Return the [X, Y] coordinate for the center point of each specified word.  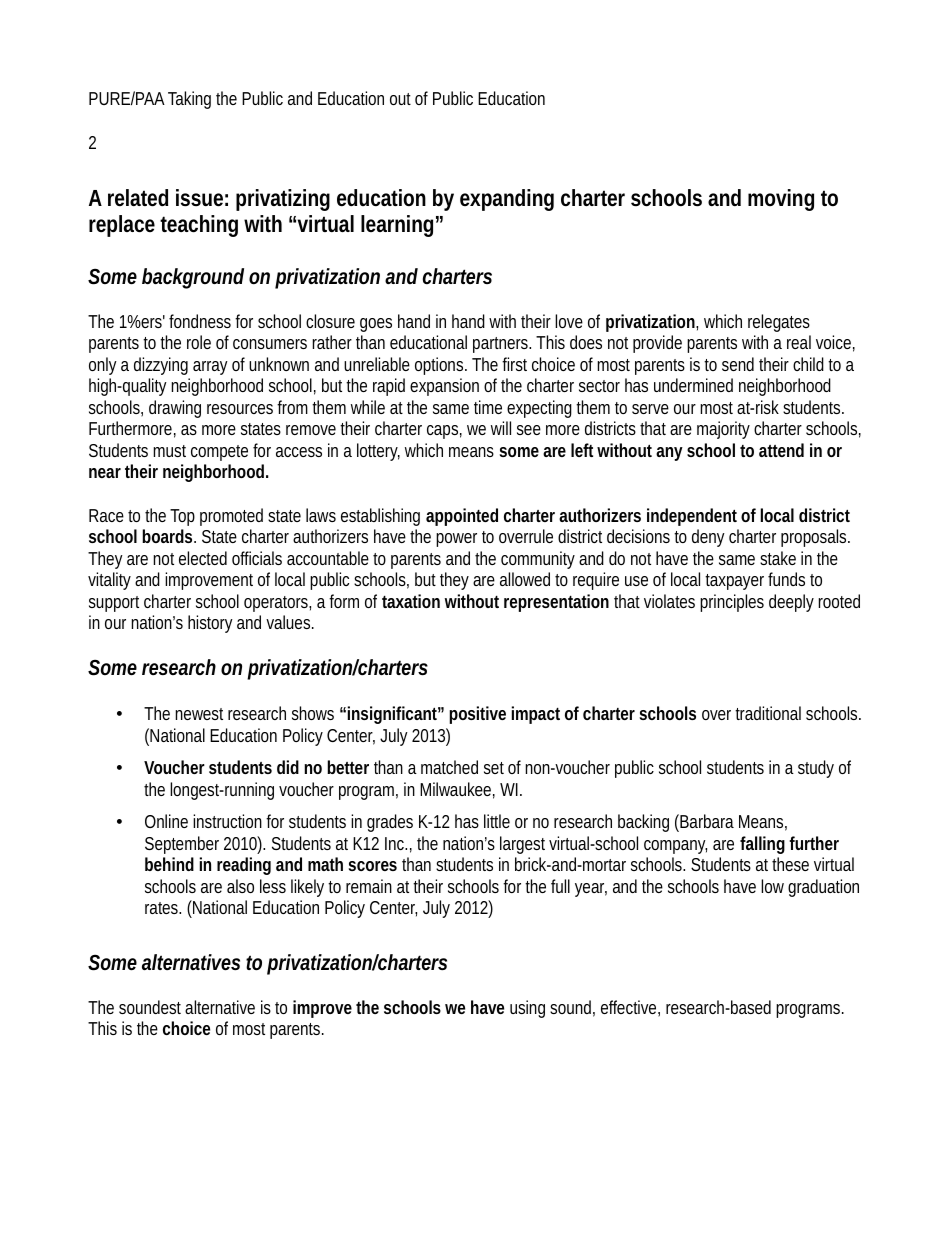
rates [162, 908]
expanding [507, 200]
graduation [823, 888]
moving [781, 200]
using [527, 1009]
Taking [189, 100]
